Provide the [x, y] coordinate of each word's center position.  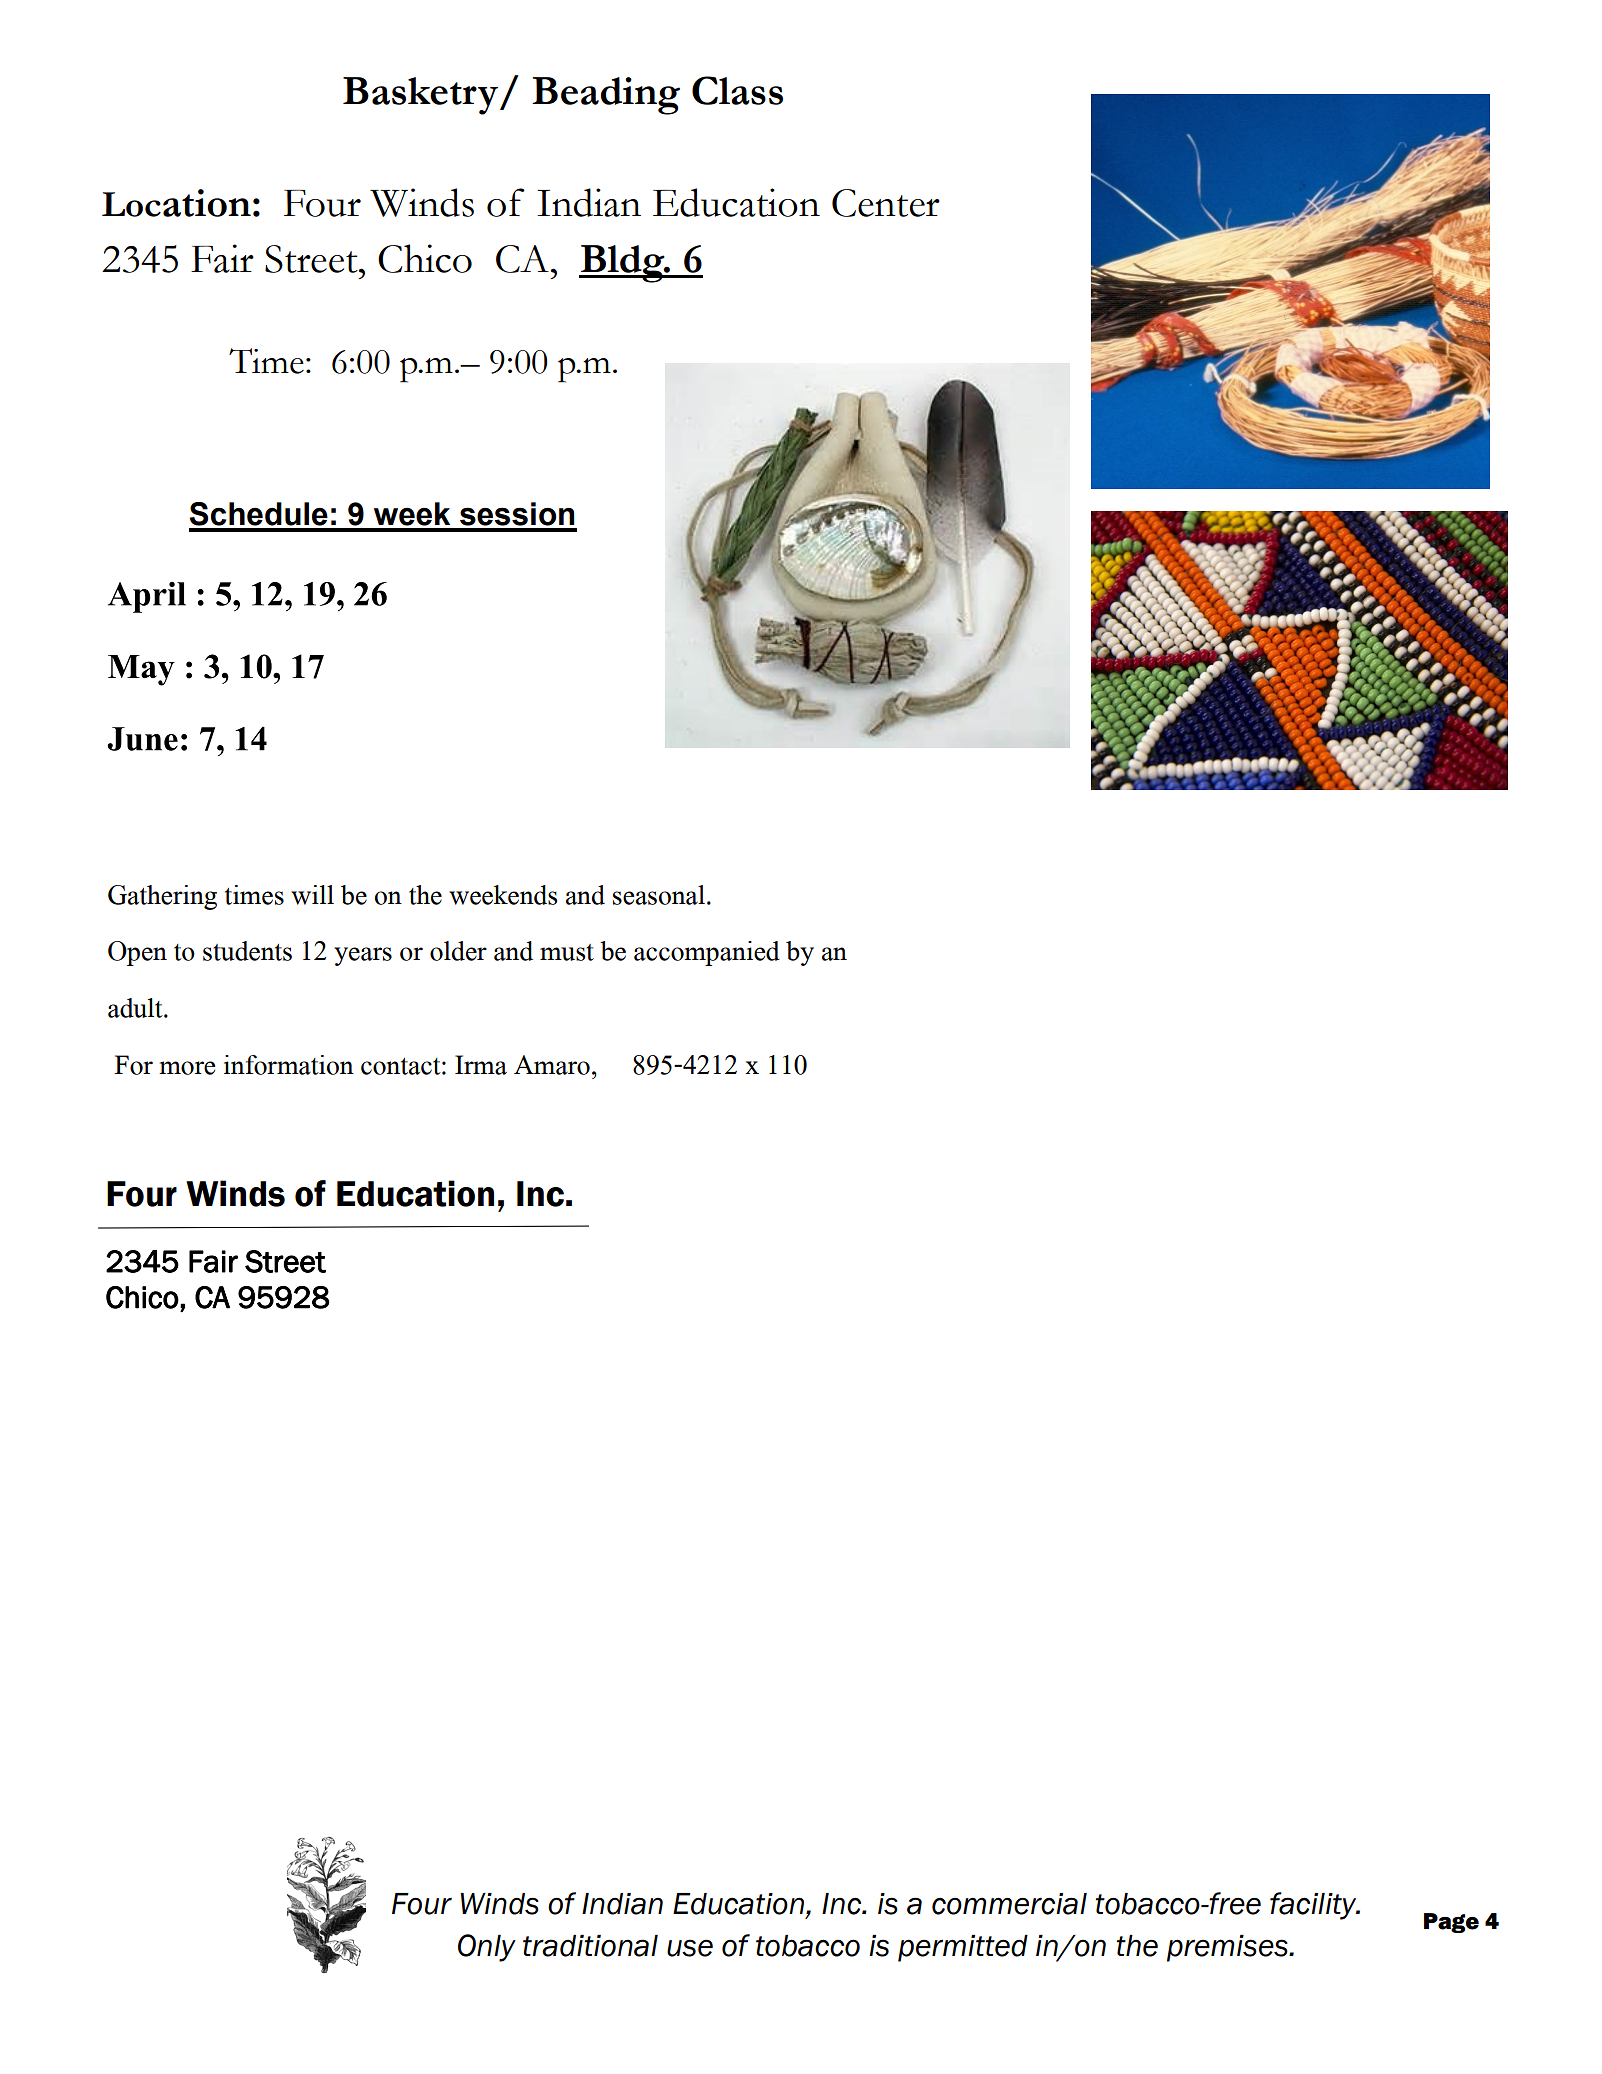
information [289, 1065]
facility [1314, 1906]
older [458, 951]
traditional [590, 1946]
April [147, 597]
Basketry [422, 96]
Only [487, 1948]
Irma [481, 1065]
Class [737, 90]
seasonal [659, 895]
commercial [1009, 1904]
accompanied [707, 953]
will [312, 895]
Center [886, 203]
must [567, 952]
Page [1451, 1923]
